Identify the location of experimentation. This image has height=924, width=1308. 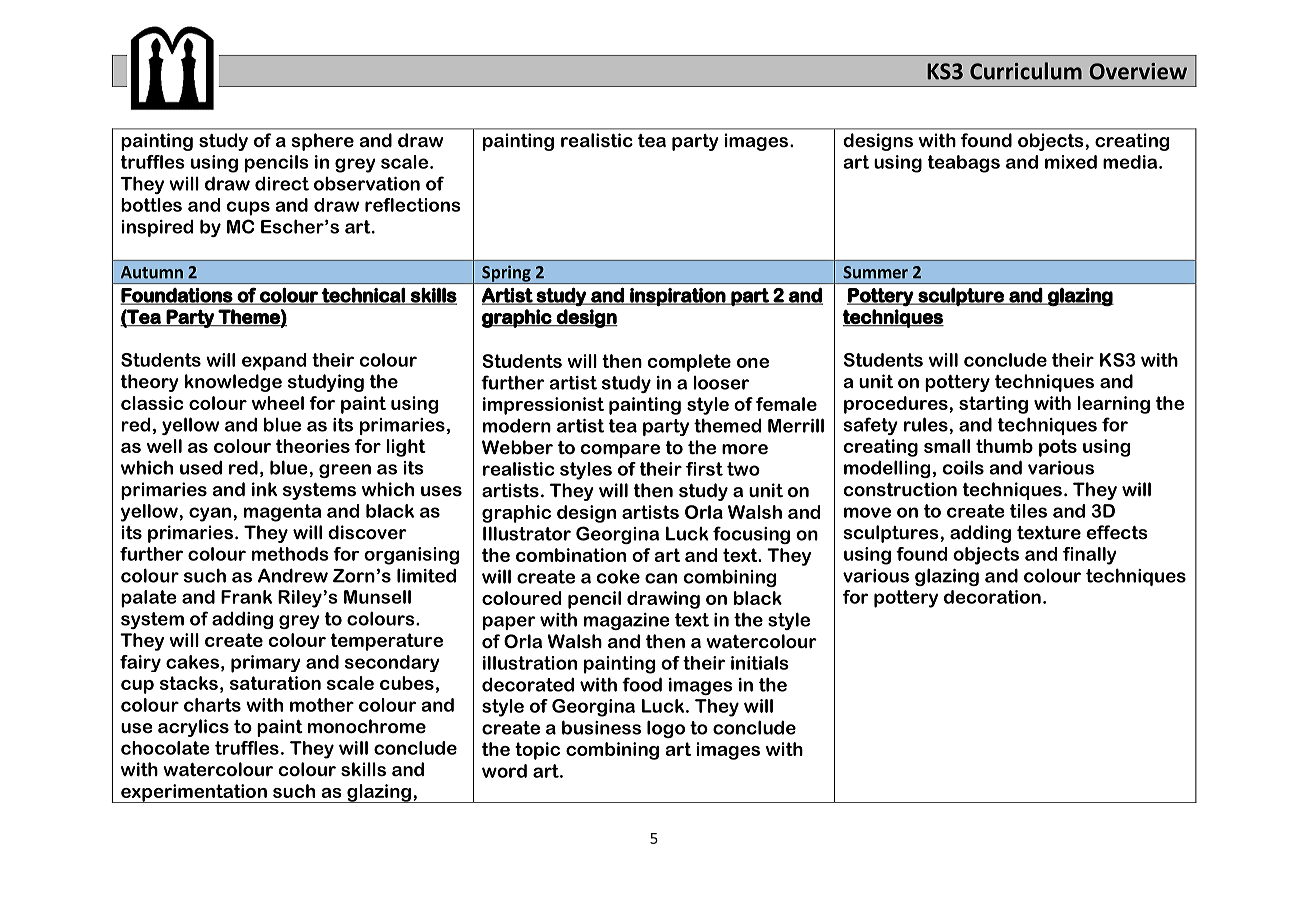
(194, 793).
